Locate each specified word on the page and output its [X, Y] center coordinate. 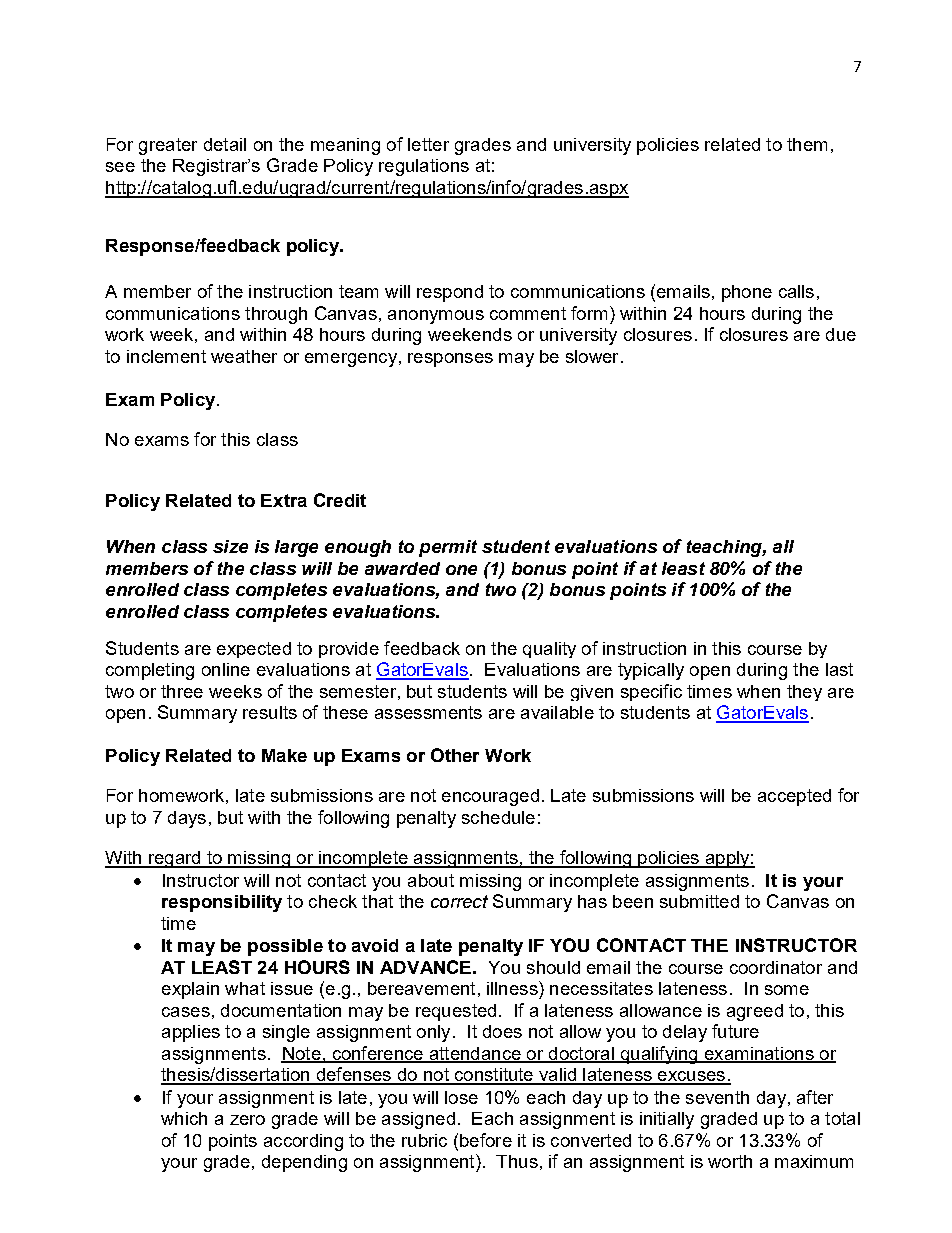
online [226, 669]
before [486, 1140]
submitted [699, 901]
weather [244, 356]
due [841, 334]
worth [730, 1161]
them [807, 144]
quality [549, 650]
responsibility [222, 903]
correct [459, 901]
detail [225, 144]
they [804, 693]
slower [592, 356]
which [184, 1118]
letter [428, 144]
